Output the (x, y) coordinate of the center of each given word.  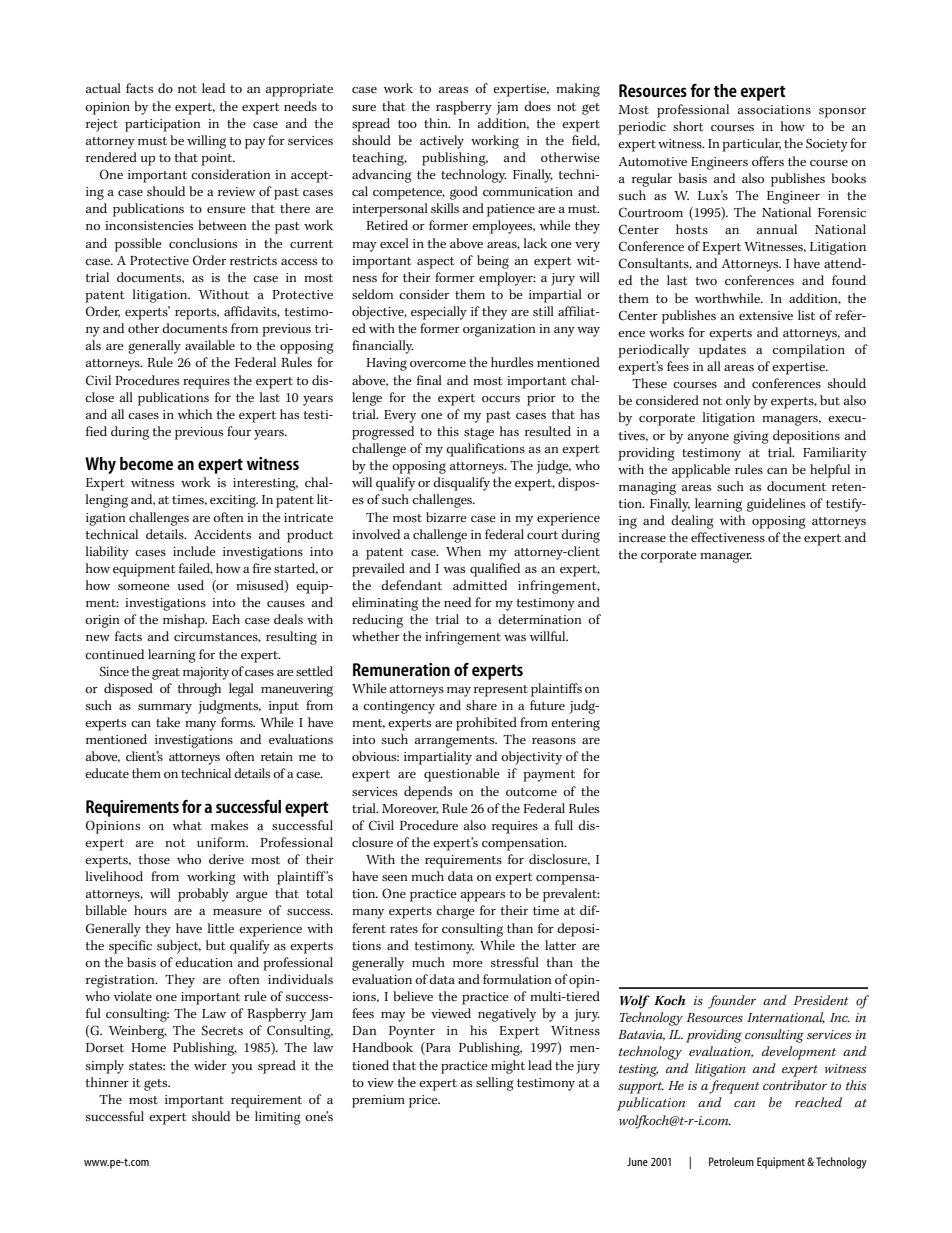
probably (203, 895)
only (738, 402)
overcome (438, 364)
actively (442, 142)
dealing (692, 522)
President (820, 1000)
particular (751, 145)
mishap (185, 621)
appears (482, 897)
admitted (480, 585)
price (424, 1101)
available (210, 345)
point (218, 159)
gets (157, 1085)
